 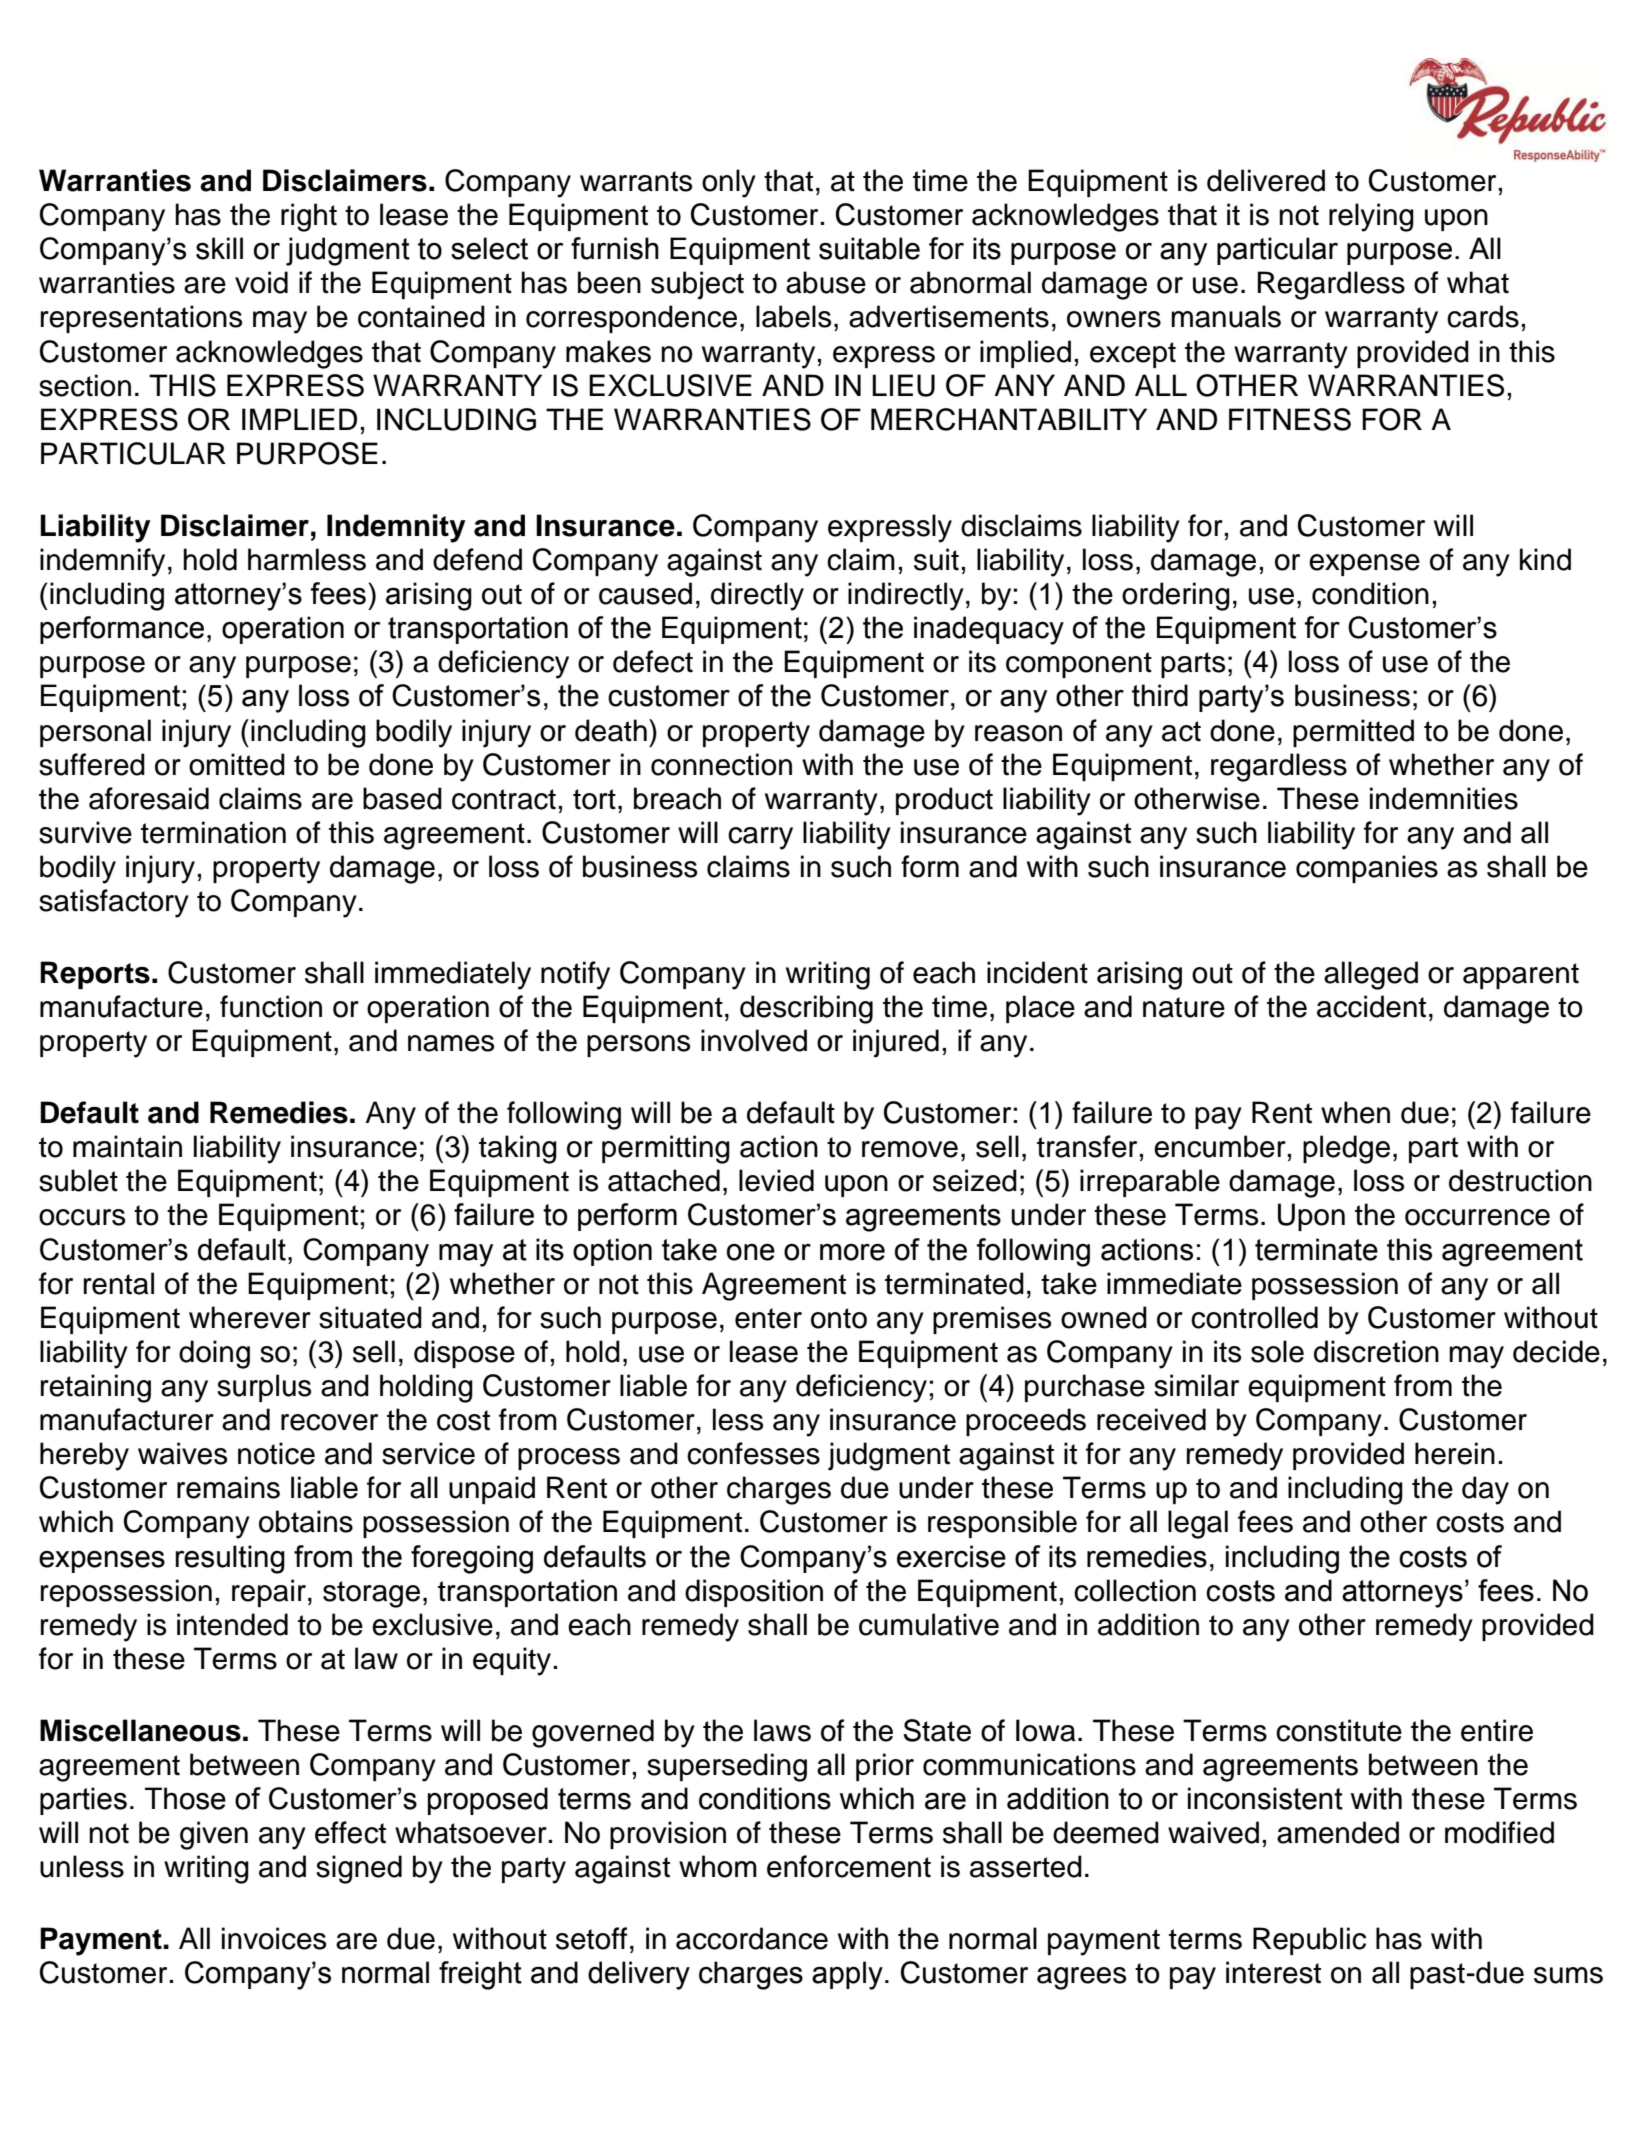 I want to click on abuse, so click(x=826, y=282).
